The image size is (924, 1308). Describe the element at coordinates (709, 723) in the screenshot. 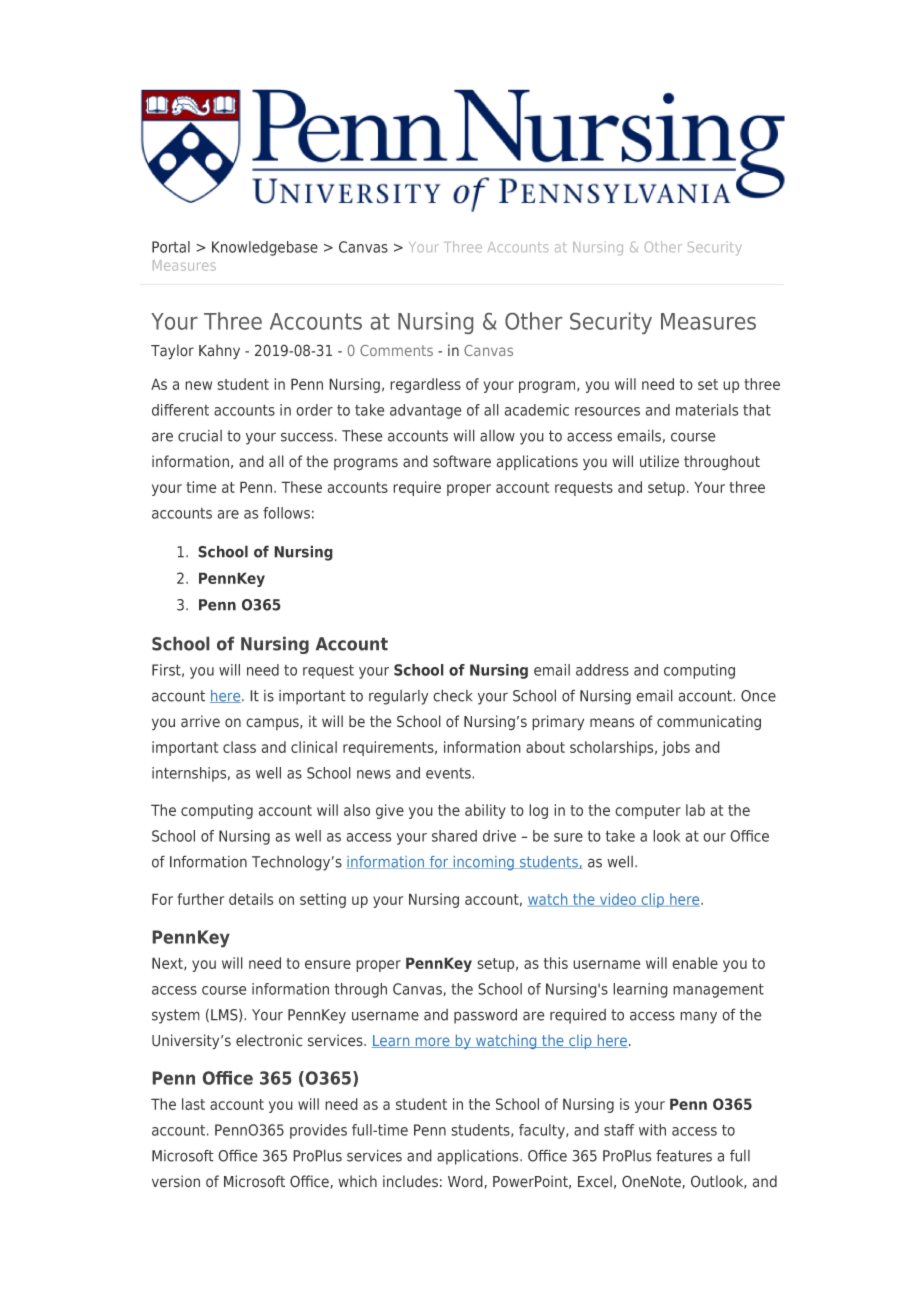

I see `communicating` at that location.
